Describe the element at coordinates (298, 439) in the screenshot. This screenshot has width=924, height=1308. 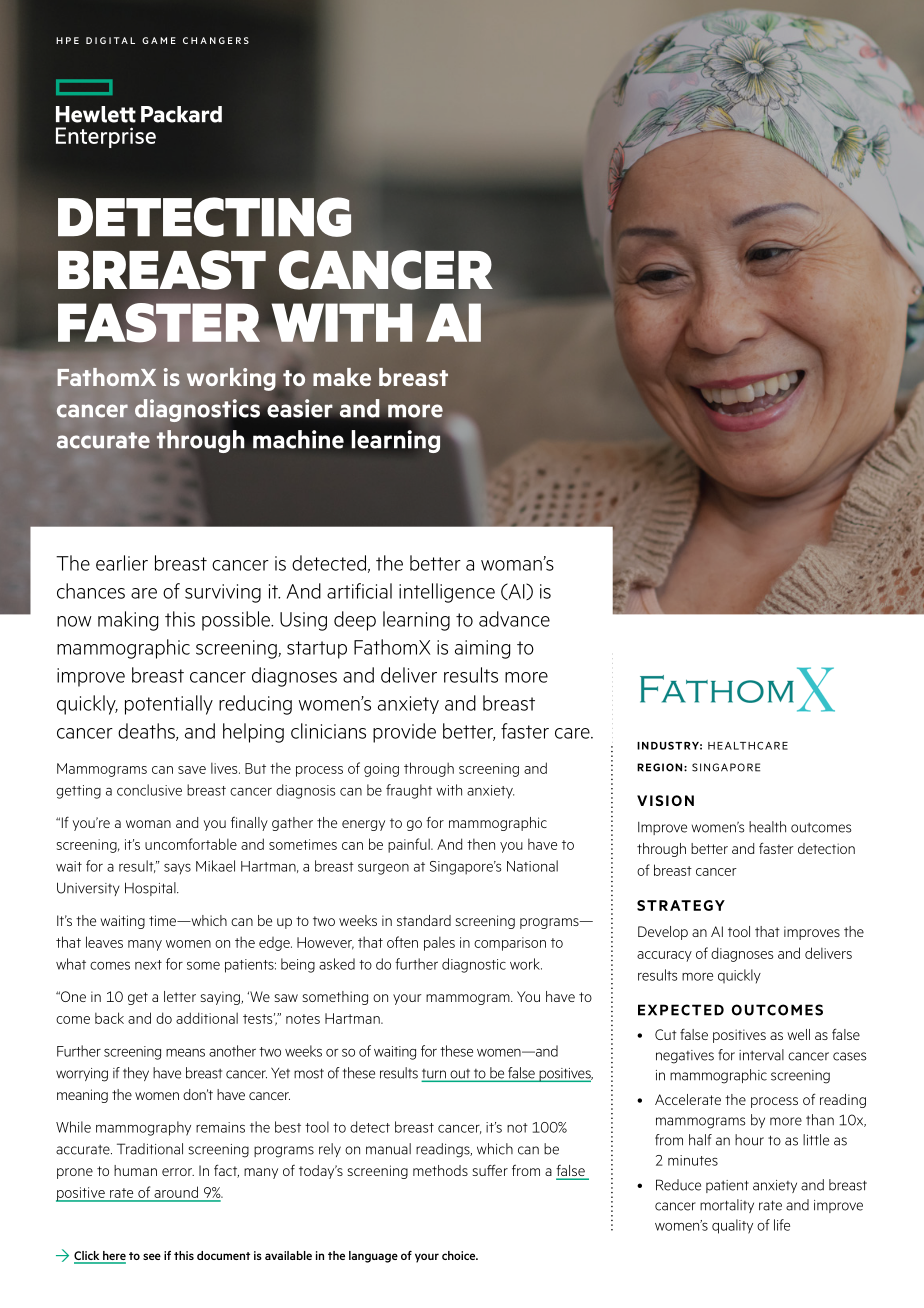
I see `machine` at that location.
